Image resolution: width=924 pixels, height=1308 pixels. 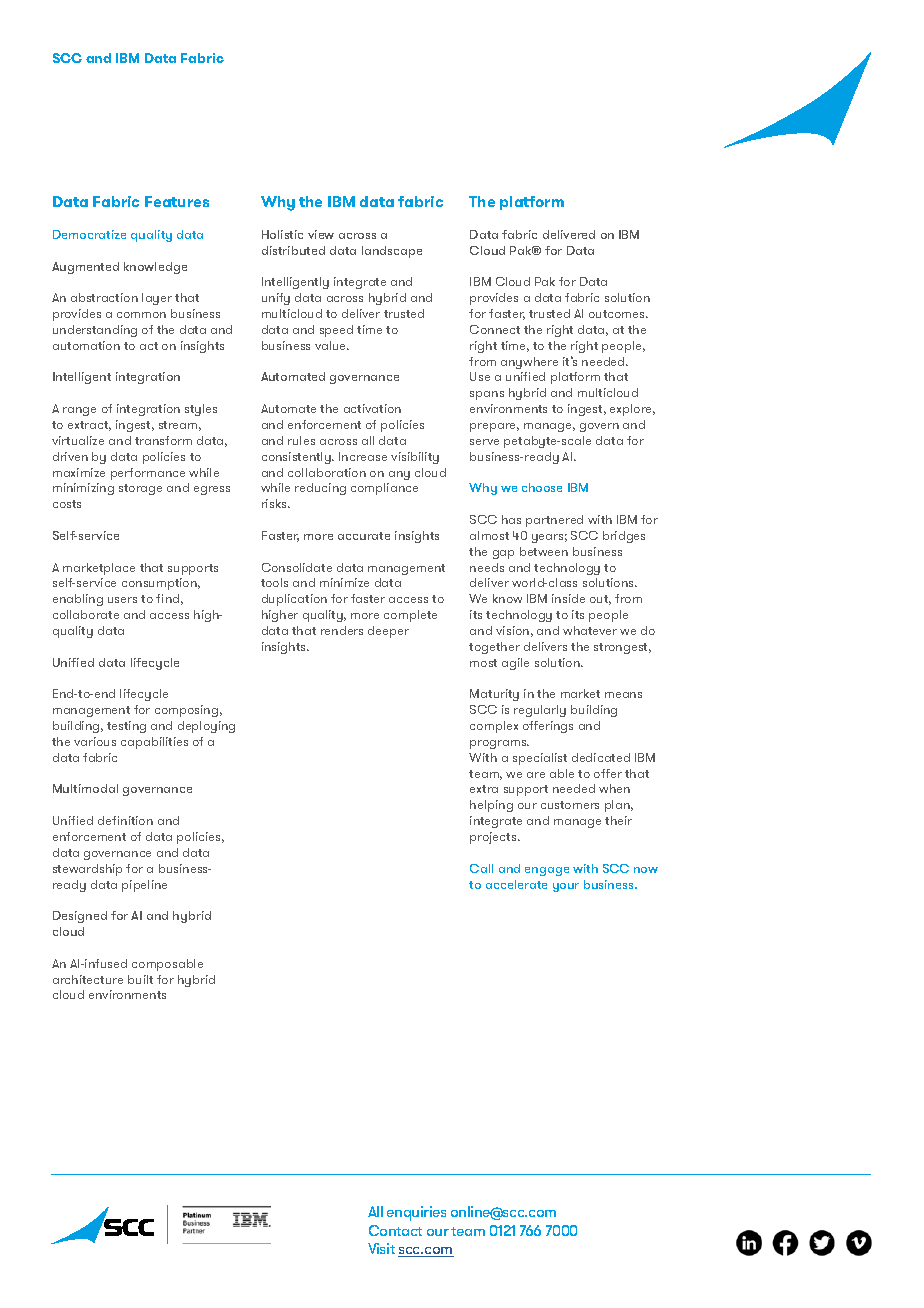 I want to click on view, so click(x=321, y=234).
